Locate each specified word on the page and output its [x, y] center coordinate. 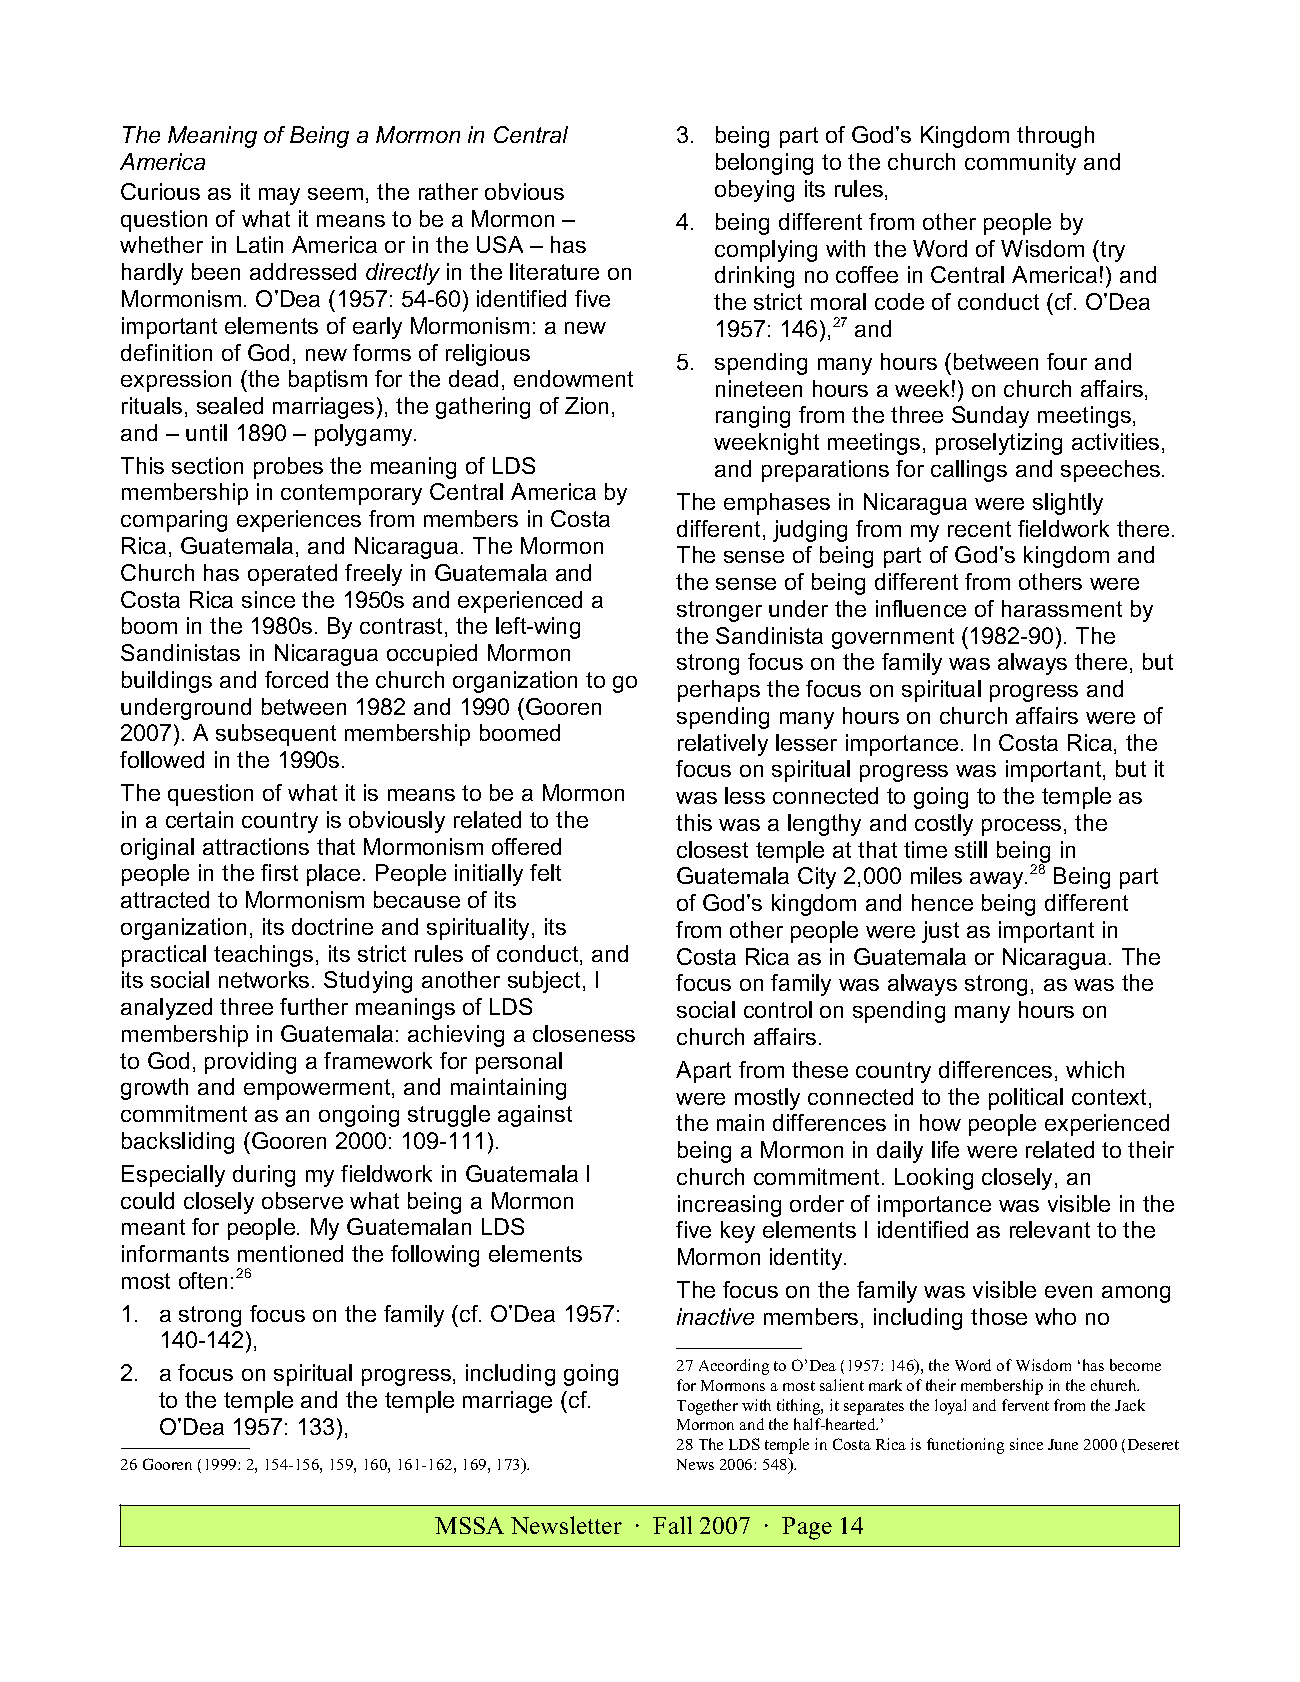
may [279, 196]
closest [712, 849]
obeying [754, 191]
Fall [672, 1525]
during [264, 1176]
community [1020, 164]
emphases [777, 504]
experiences [299, 521]
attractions [256, 846]
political [1026, 1099]
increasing [729, 1206]
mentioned [290, 1253]
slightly [1068, 504]
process [1021, 827]
